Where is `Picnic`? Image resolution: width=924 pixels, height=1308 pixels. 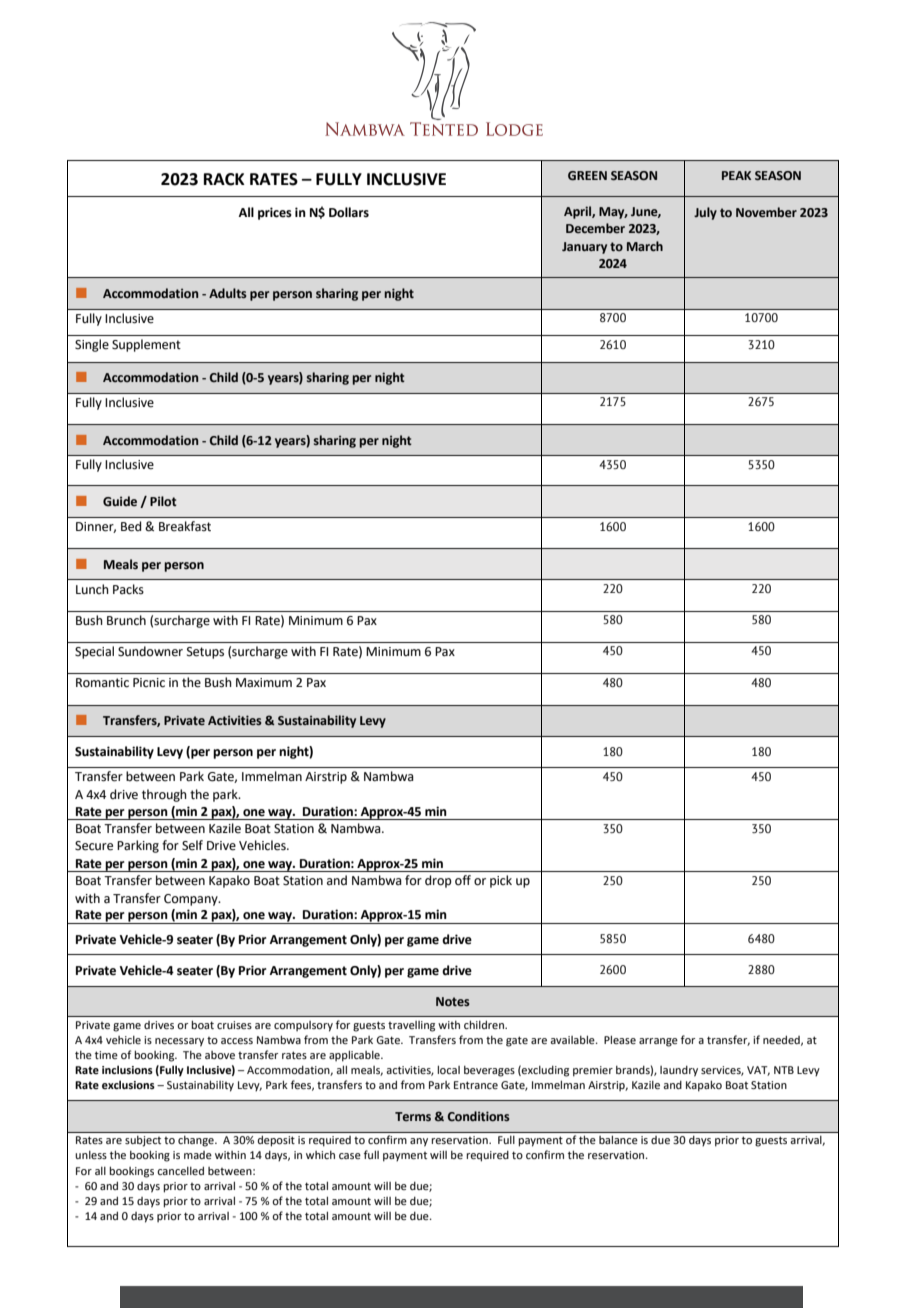 Picnic is located at coordinates (149, 683).
